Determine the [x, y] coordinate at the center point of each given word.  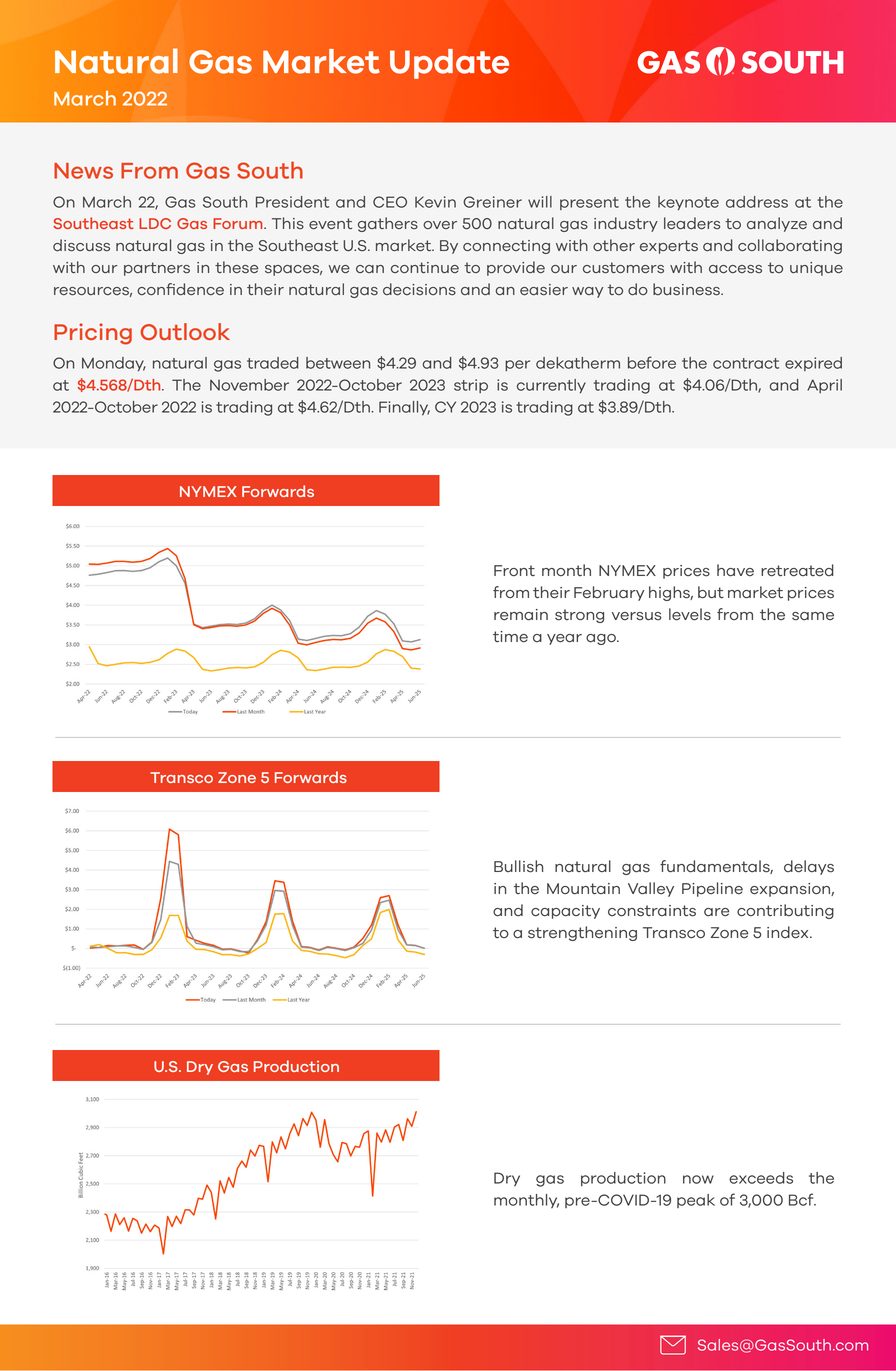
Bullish [518, 866]
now [698, 1179]
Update [449, 64]
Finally [404, 408]
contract [746, 363]
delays [809, 867]
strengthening [582, 933]
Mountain [583, 889]
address [757, 202]
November [249, 385]
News [83, 171]
